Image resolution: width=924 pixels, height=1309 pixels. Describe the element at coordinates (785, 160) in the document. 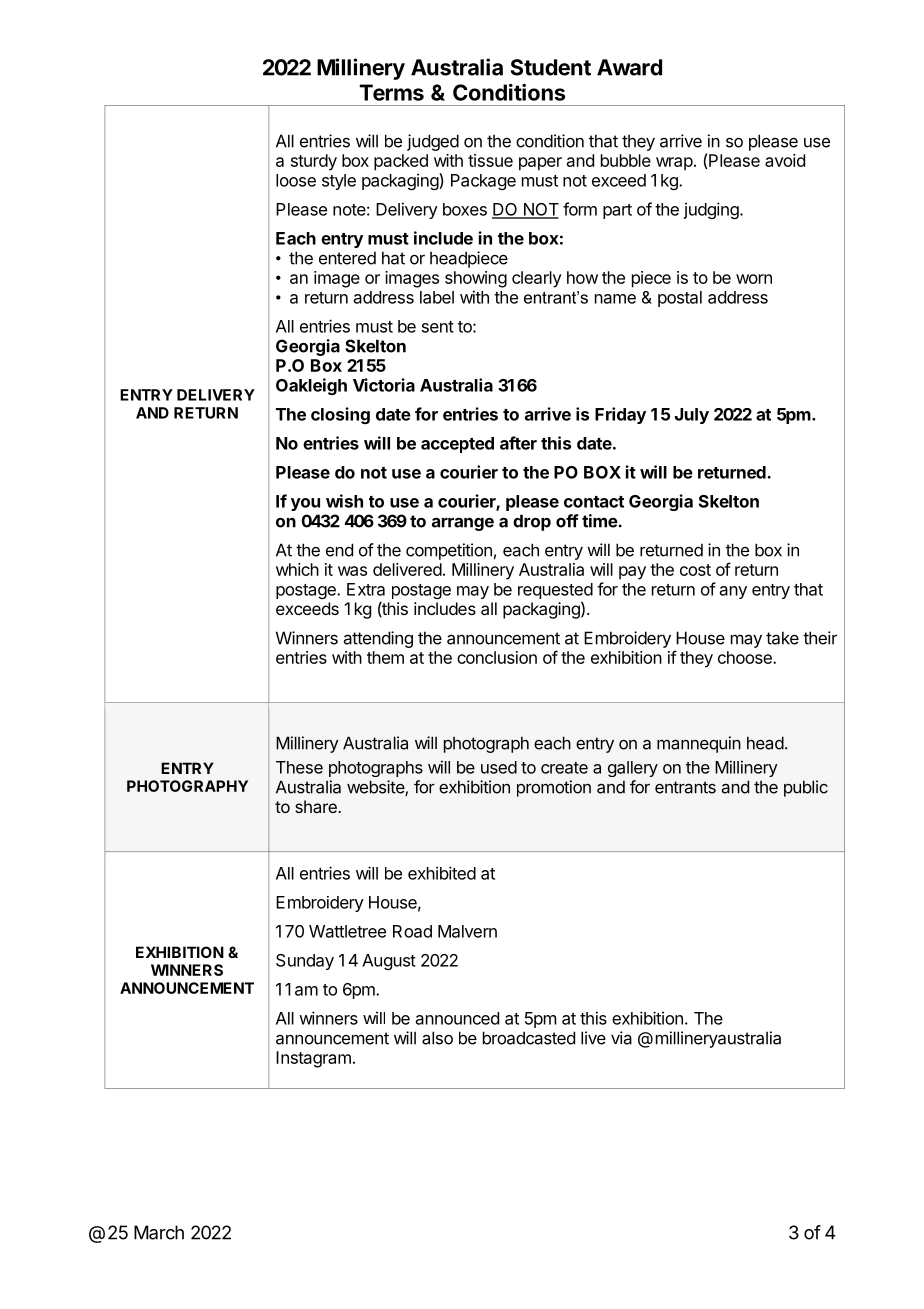

I see `avoid` at that location.
